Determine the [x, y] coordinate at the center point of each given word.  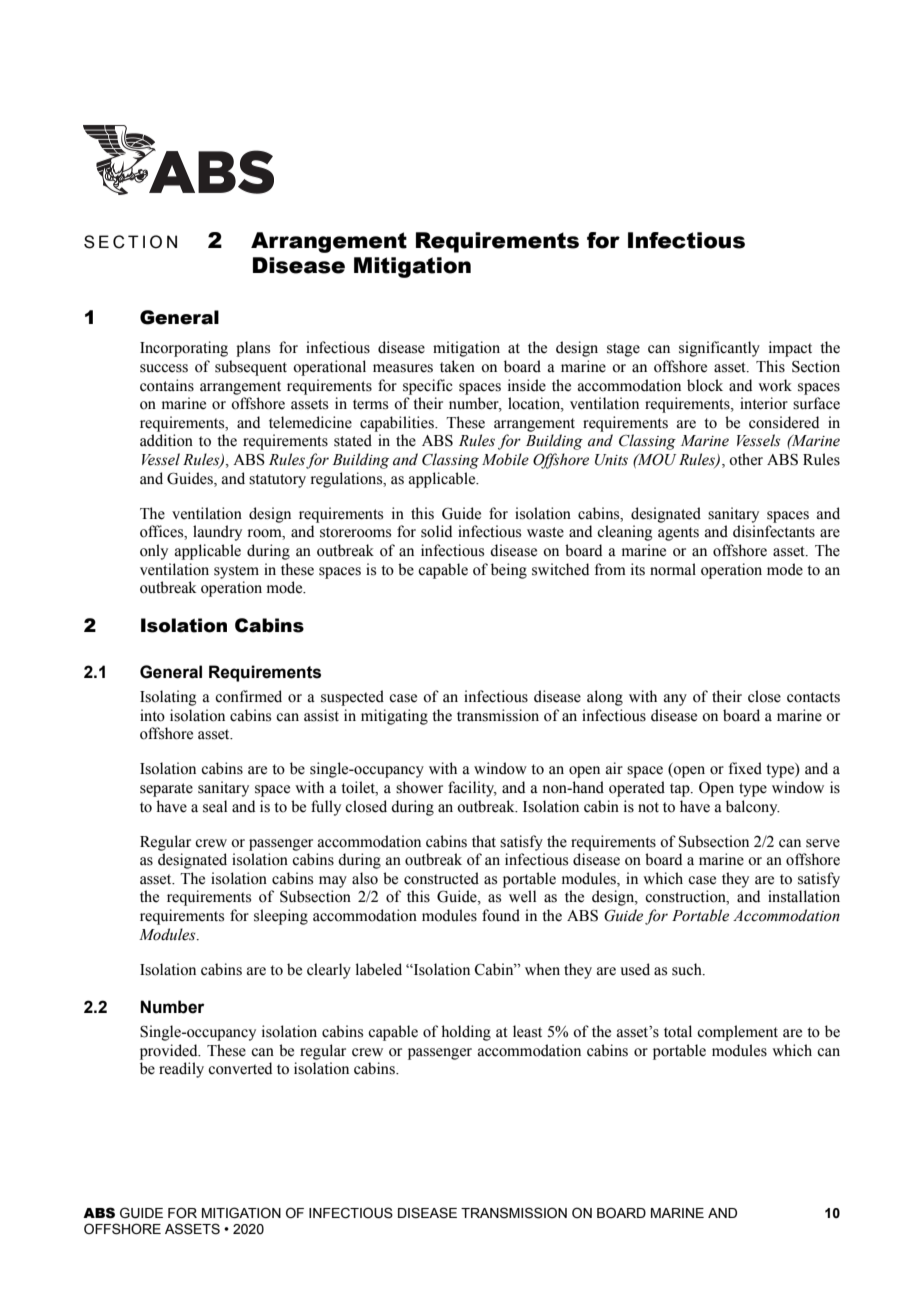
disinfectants [774, 531]
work [775, 385]
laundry [217, 533]
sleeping [281, 917]
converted [240, 1068]
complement [737, 1033]
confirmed [248, 696]
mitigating [394, 717]
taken [457, 366]
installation [804, 896]
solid [436, 531]
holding [466, 1033]
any [675, 700]
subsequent [251, 368]
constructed [441, 878]
